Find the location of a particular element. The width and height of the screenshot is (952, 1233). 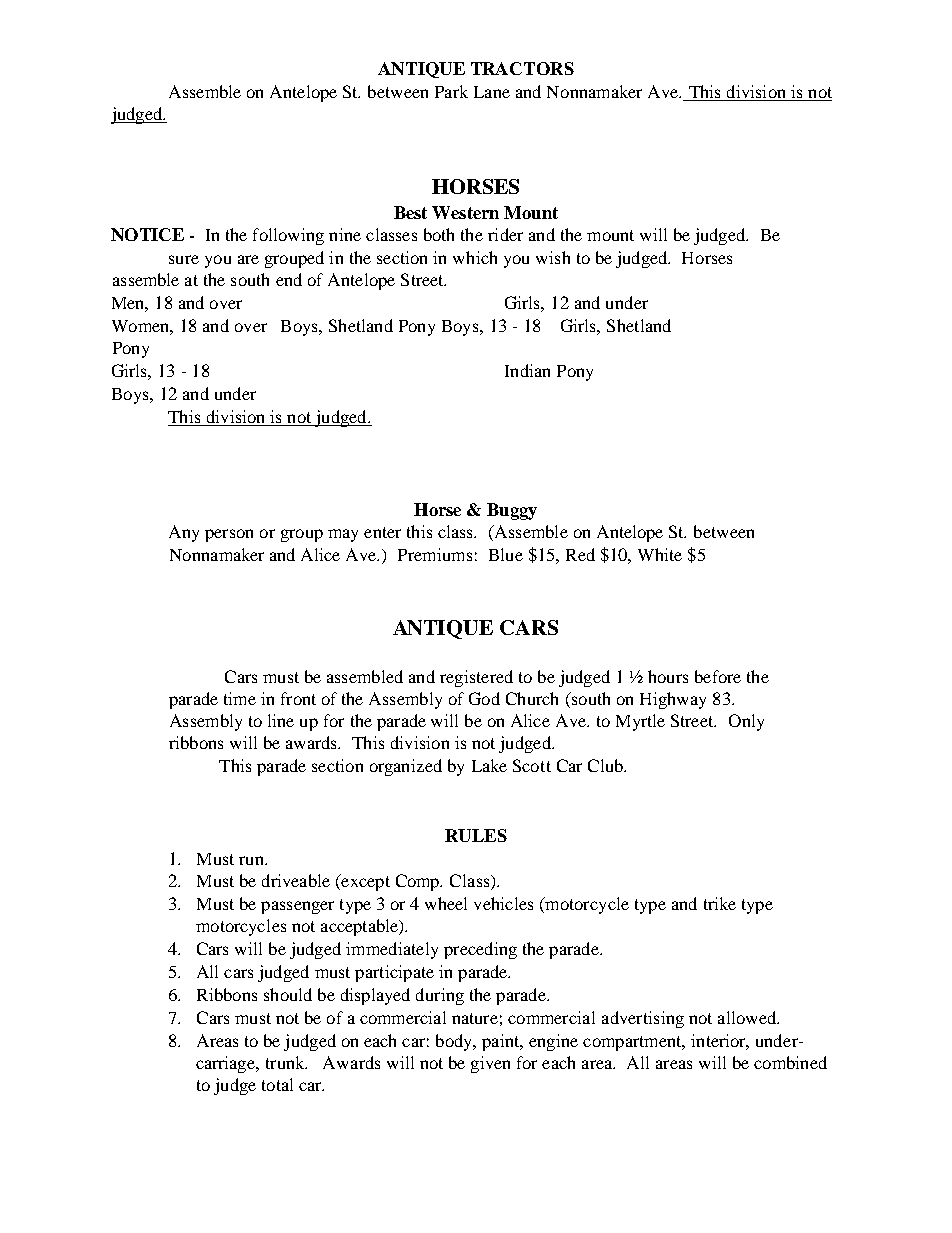

Park is located at coordinates (451, 91).
